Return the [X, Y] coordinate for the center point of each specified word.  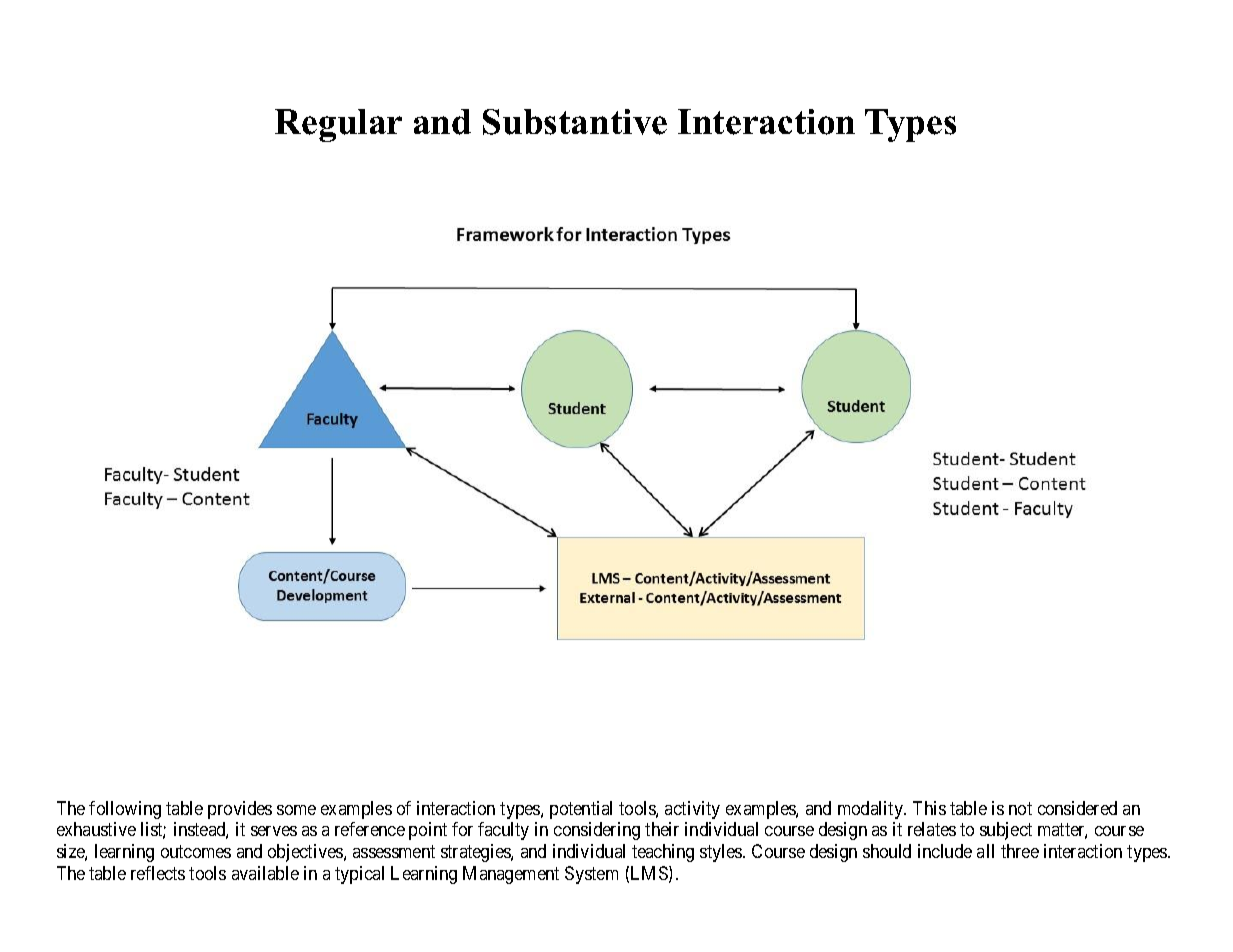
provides [240, 810]
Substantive [575, 122]
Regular [338, 125]
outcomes [196, 851]
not [1020, 808]
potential [581, 810]
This [929, 808]
